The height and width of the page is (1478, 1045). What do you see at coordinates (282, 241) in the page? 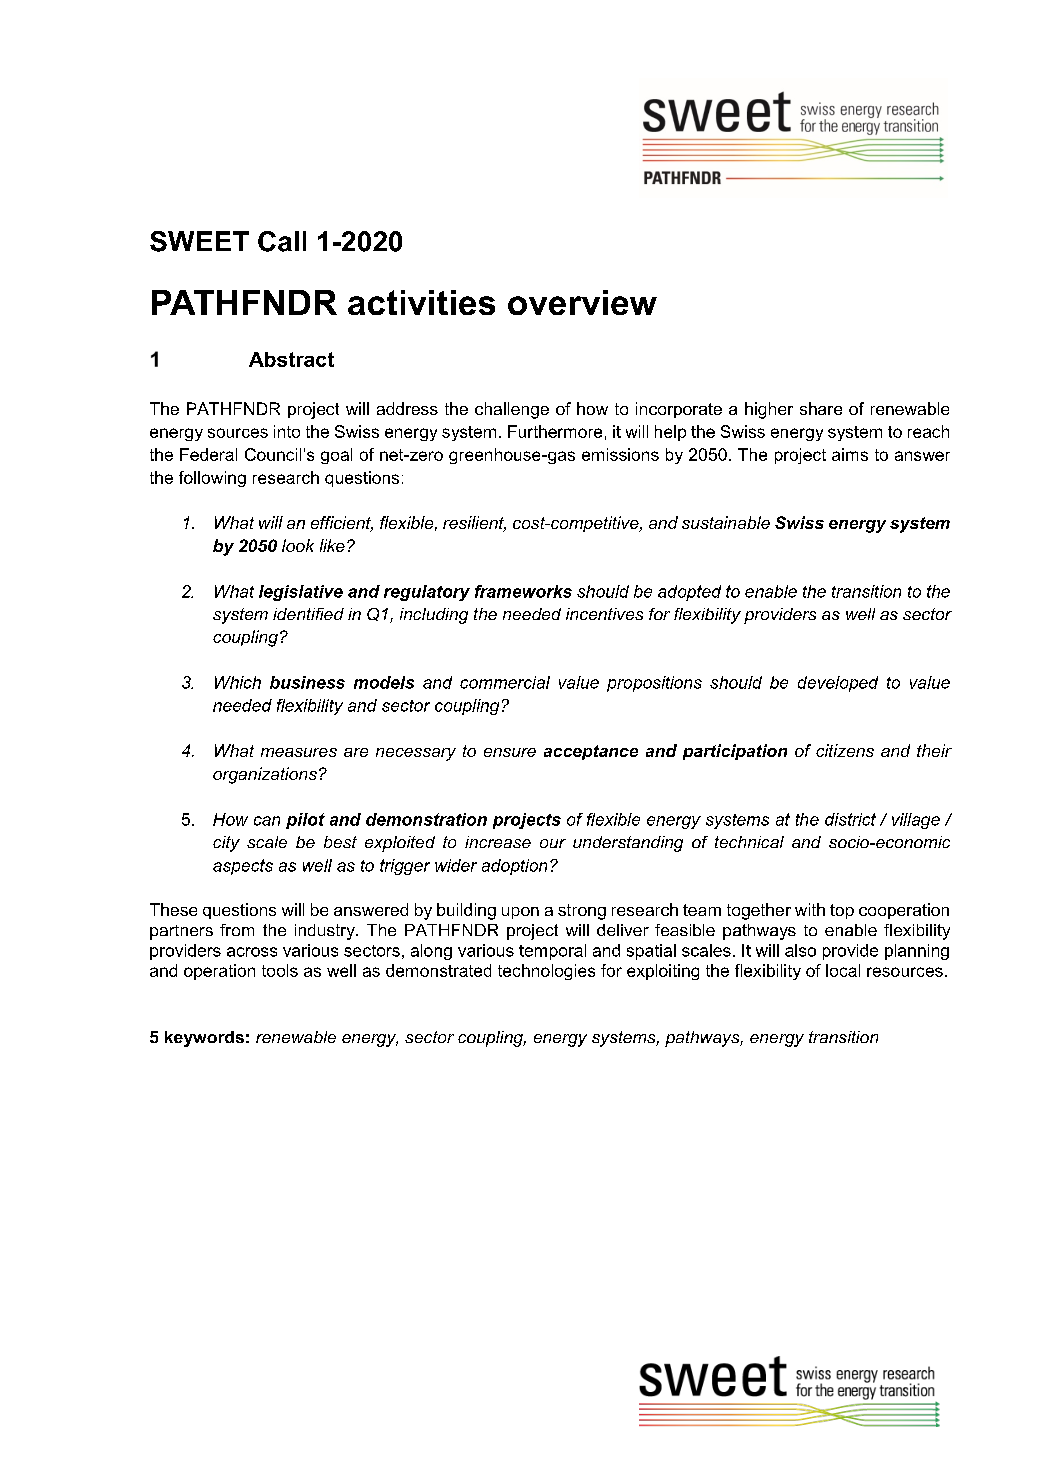
I see `Call` at bounding box center [282, 241].
